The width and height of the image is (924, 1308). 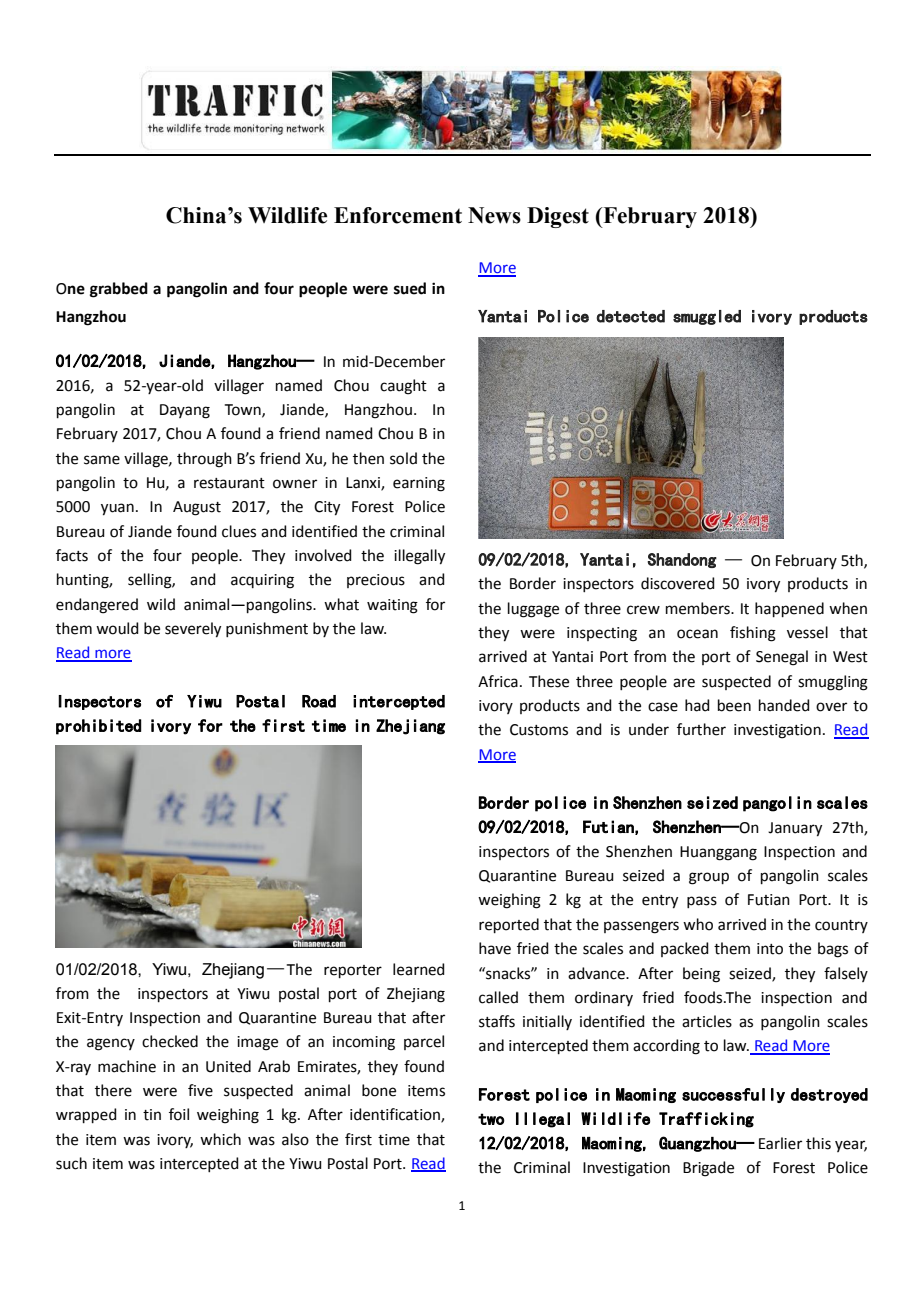 What do you see at coordinates (707, 317) in the image?
I see `smuggled` at bounding box center [707, 317].
